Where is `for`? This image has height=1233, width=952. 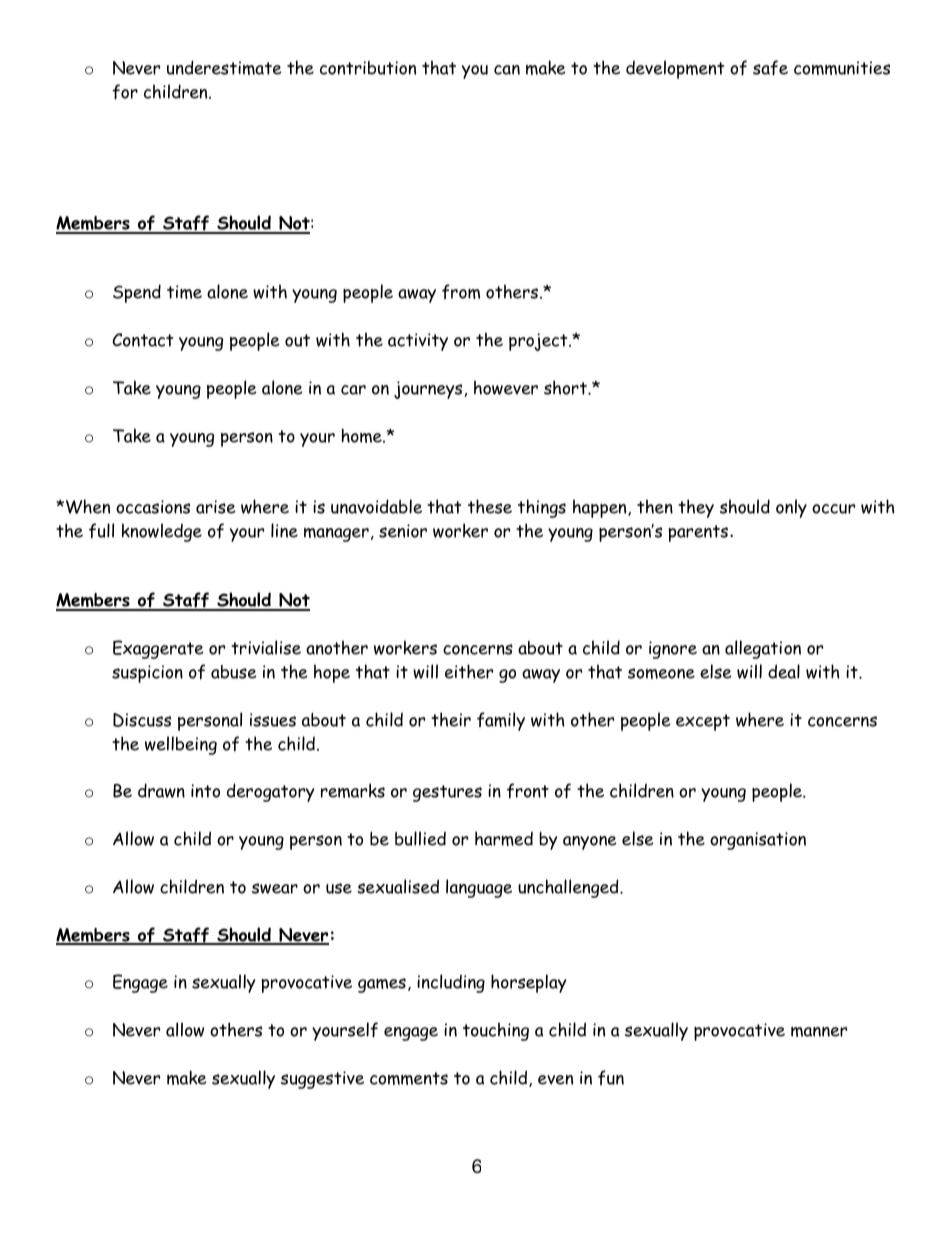 for is located at coordinates (125, 92).
